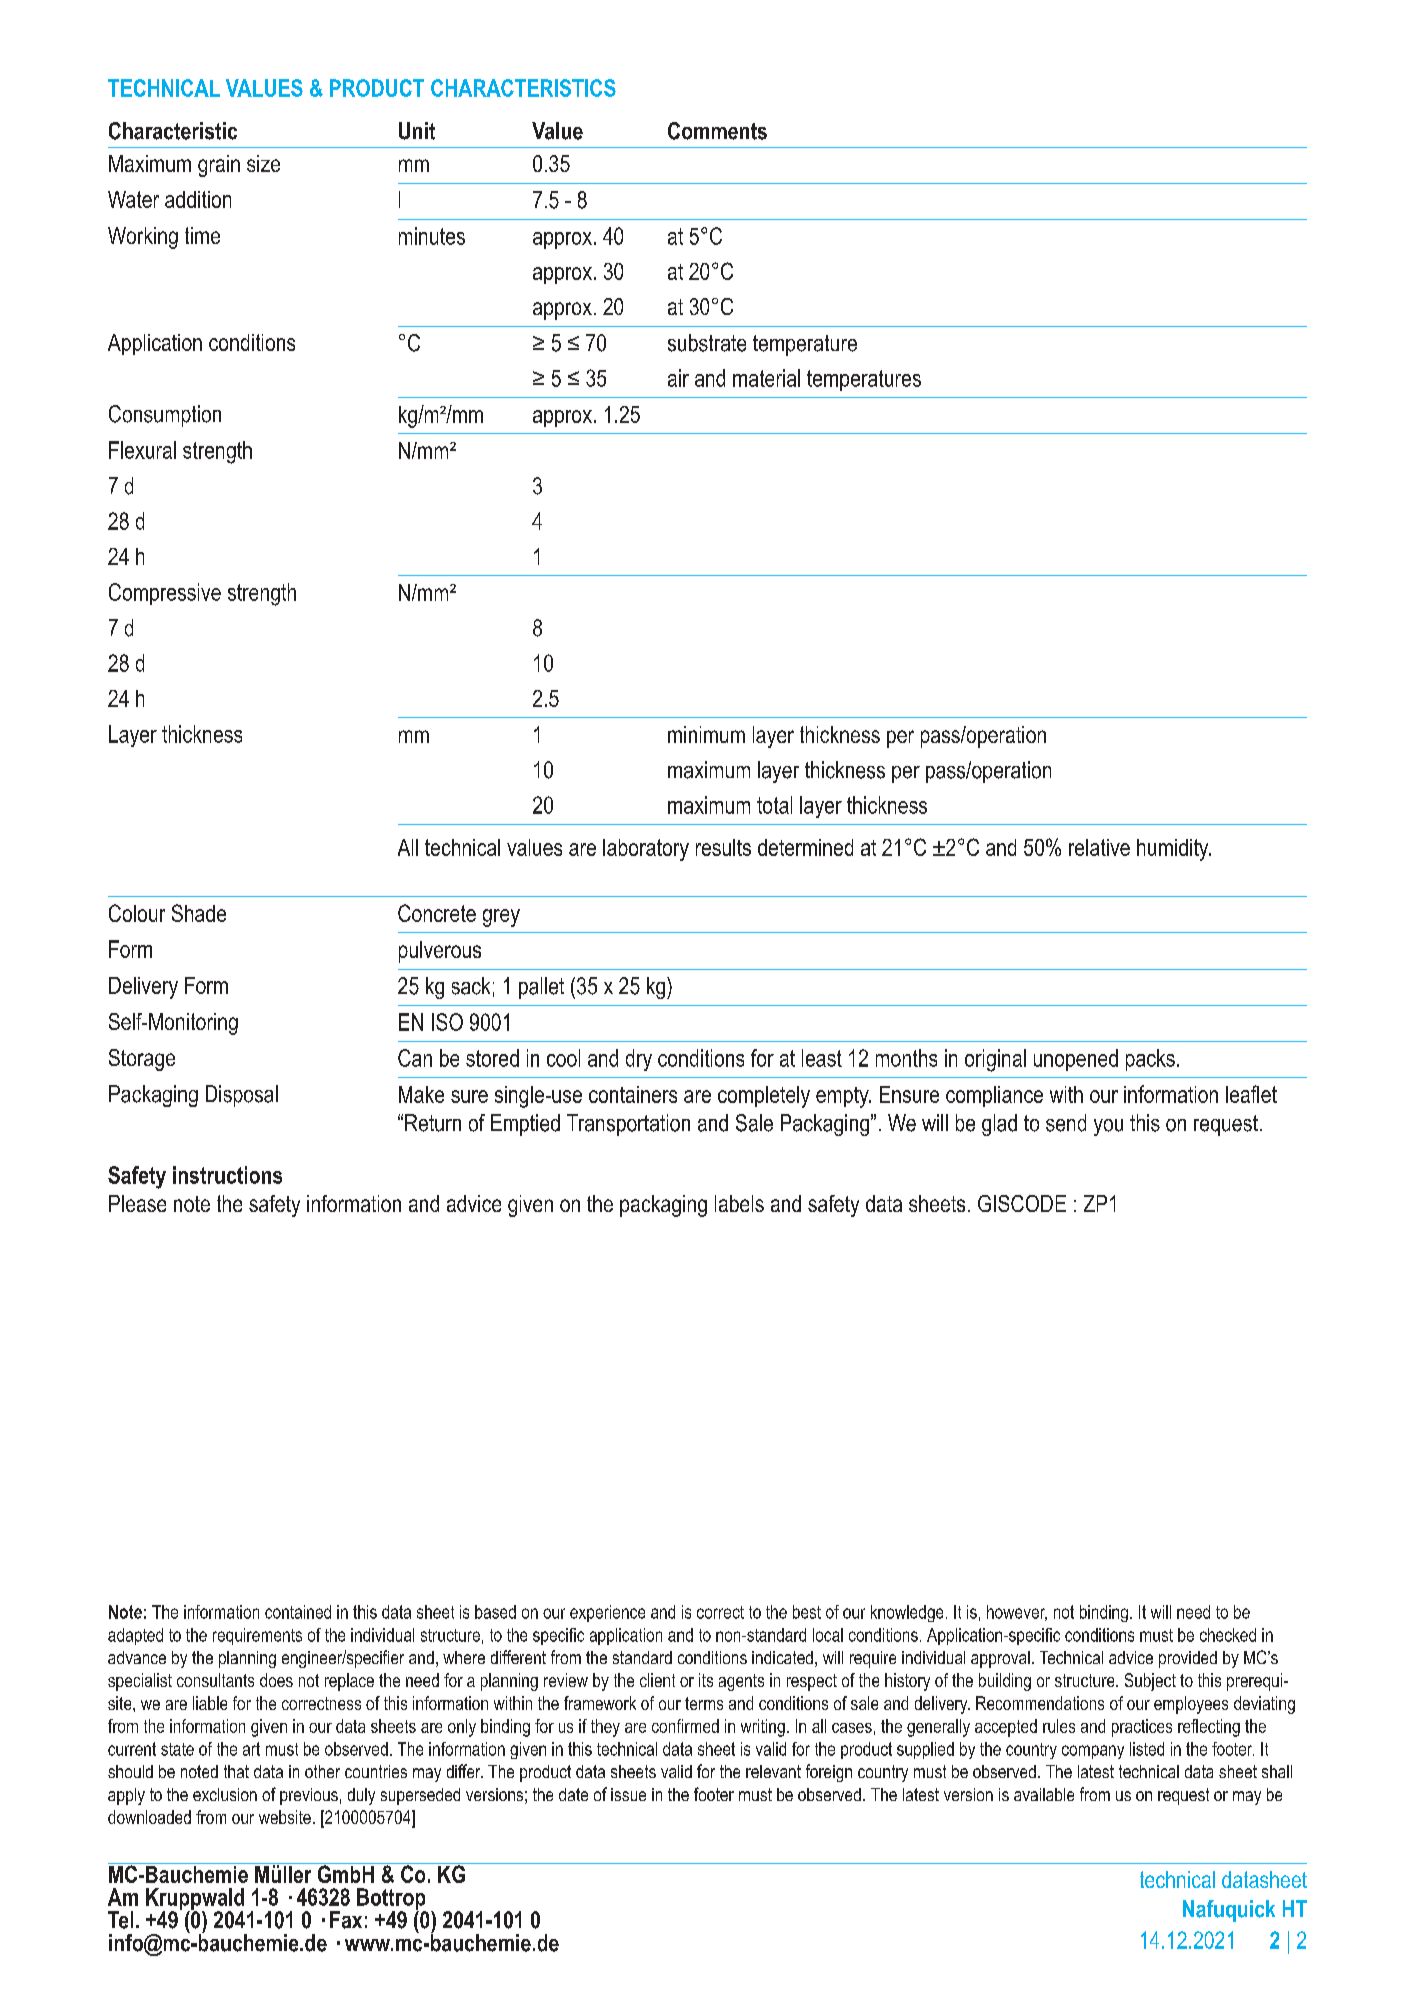 Image resolution: width=1415 pixels, height=2001 pixels. I want to click on Comments, so click(717, 131).
